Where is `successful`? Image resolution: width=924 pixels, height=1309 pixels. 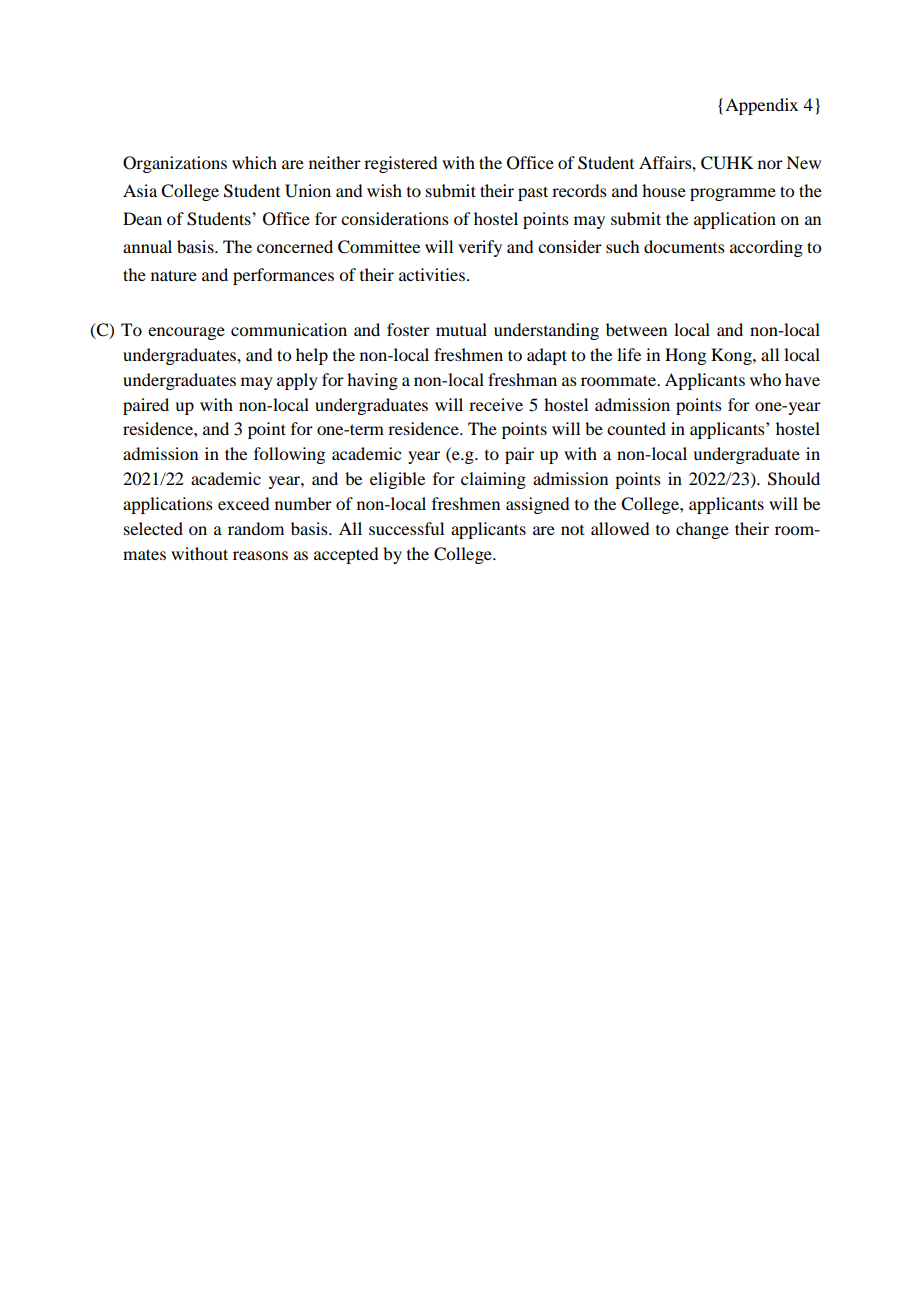
successful is located at coordinates (406, 528).
